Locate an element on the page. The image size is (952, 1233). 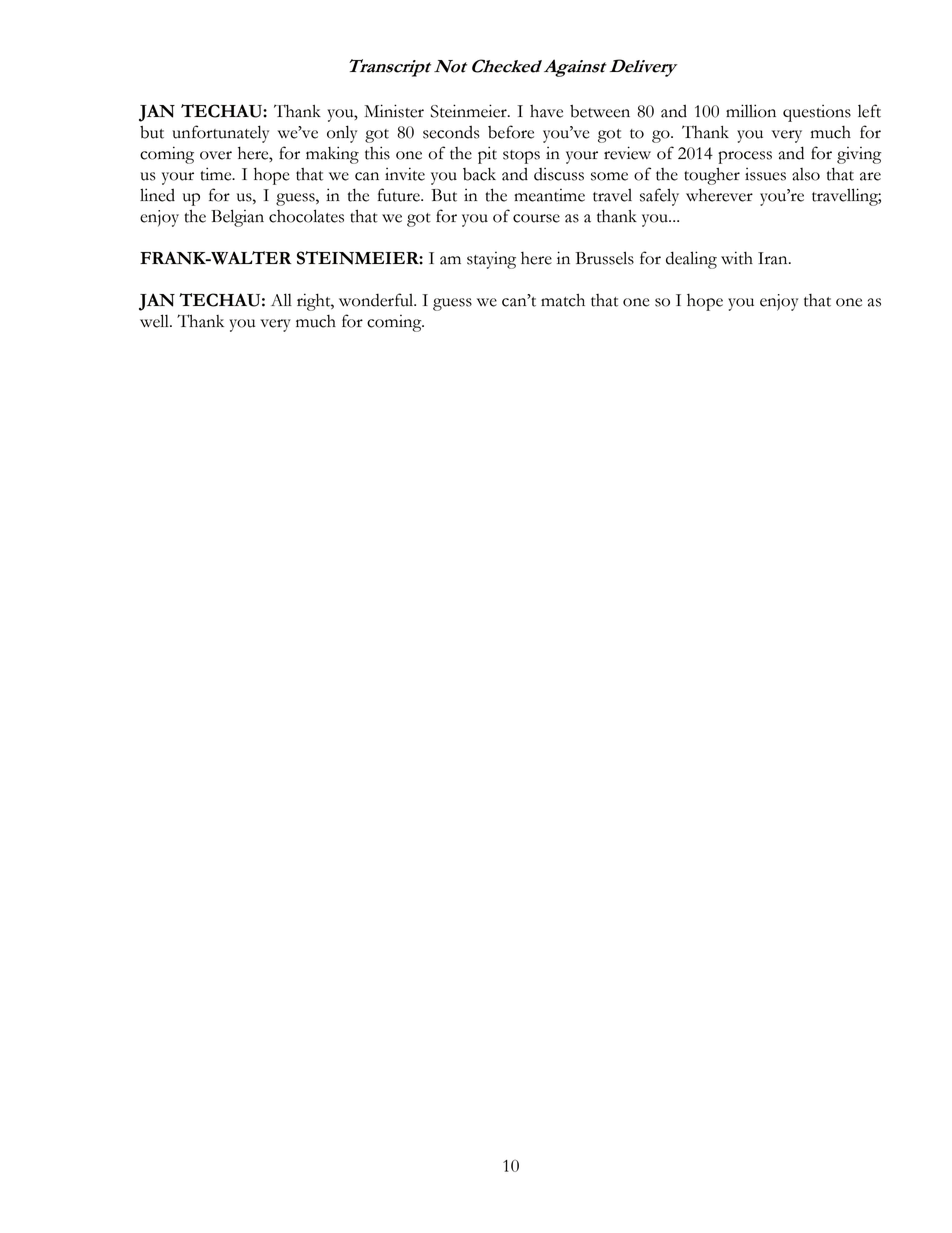
stops is located at coordinates (521, 157).
